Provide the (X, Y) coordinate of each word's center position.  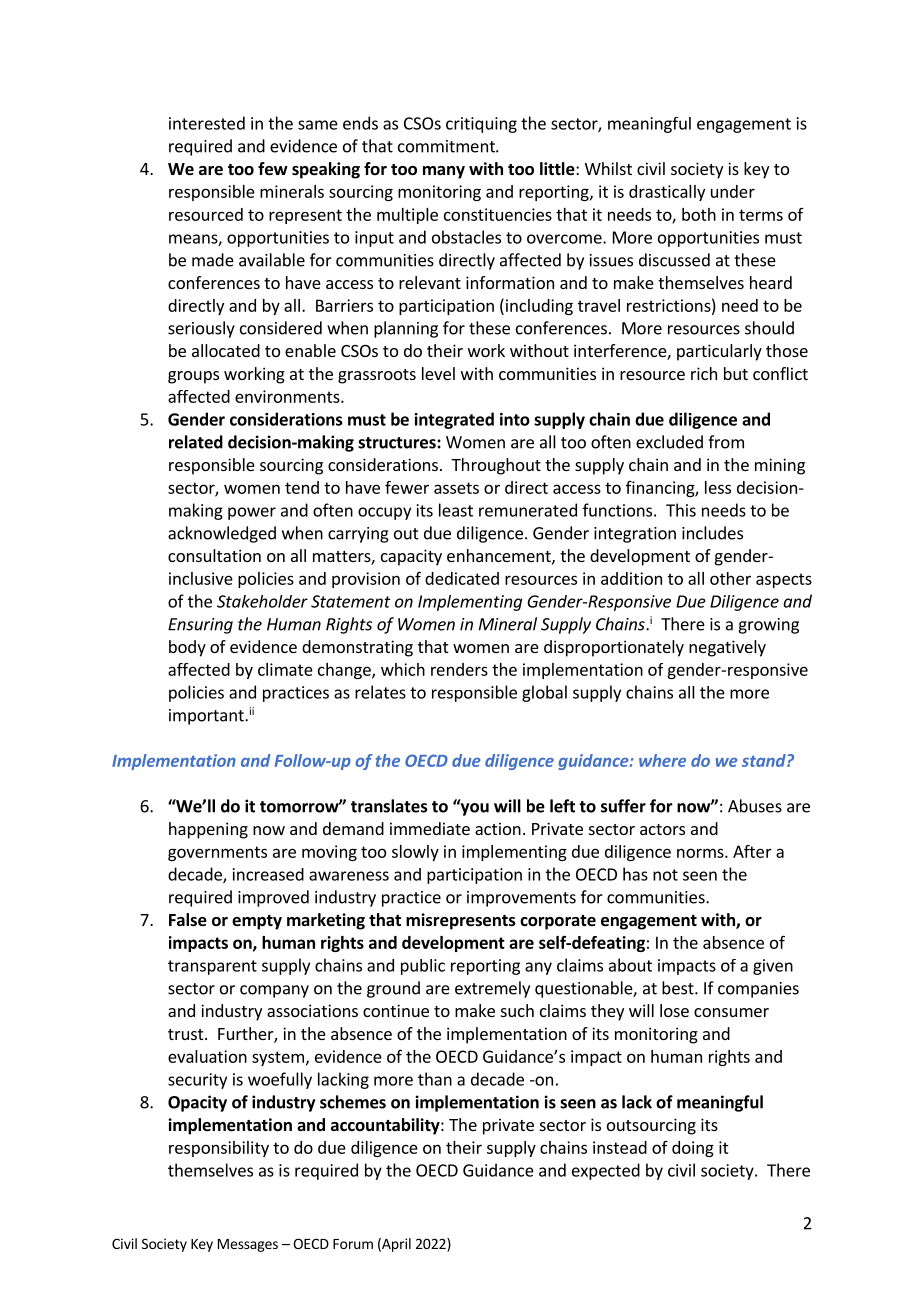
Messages (248, 1245)
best (679, 988)
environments (288, 396)
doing (693, 1149)
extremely (492, 989)
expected (606, 1171)
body (187, 648)
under (733, 191)
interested (207, 123)
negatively (727, 648)
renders (459, 669)
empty (257, 922)
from (726, 442)
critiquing (481, 125)
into (515, 419)
